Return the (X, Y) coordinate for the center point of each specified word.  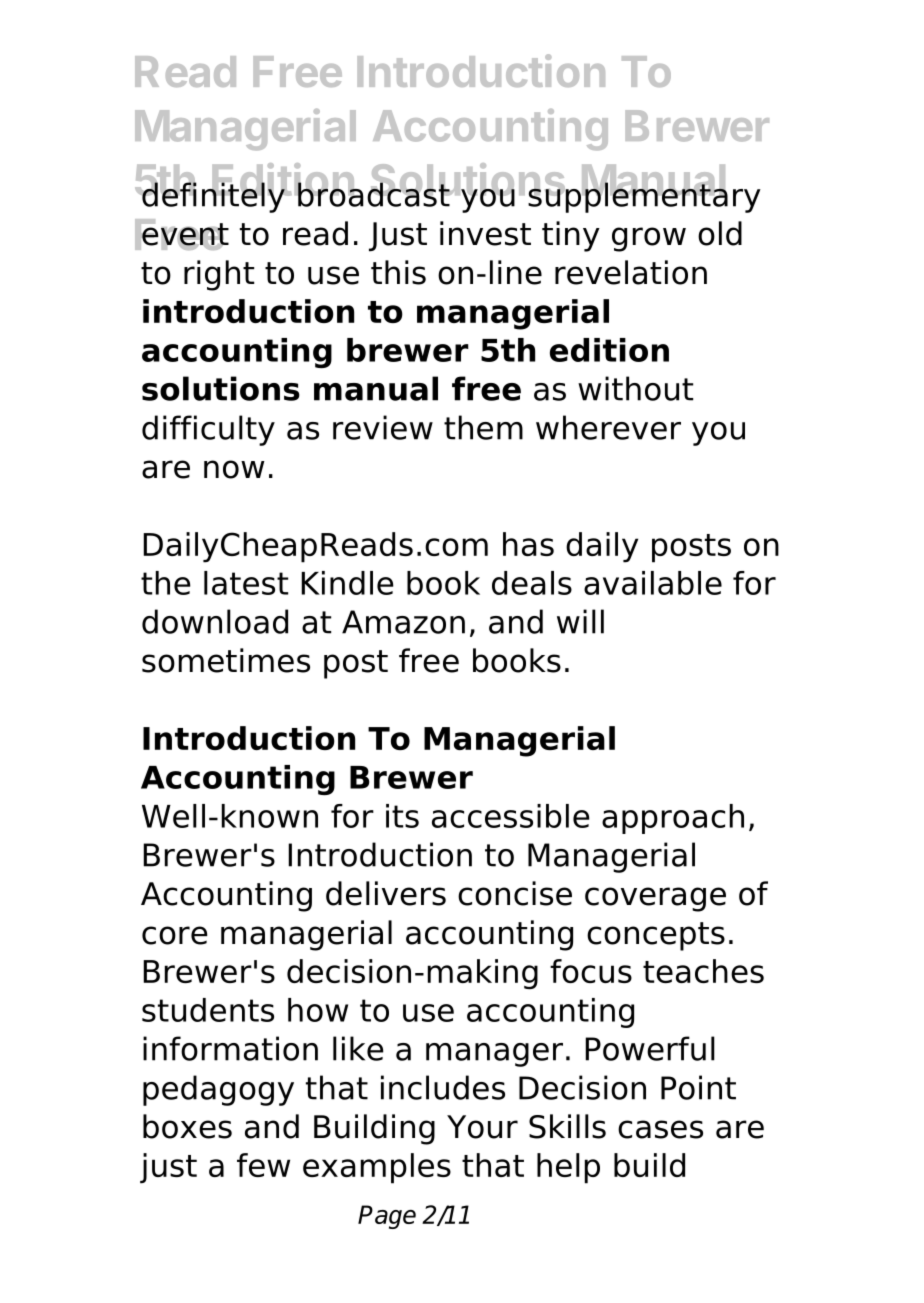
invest (485, 233)
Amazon (403, 622)
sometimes (226, 660)
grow (649, 239)
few (263, 1165)
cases (660, 1129)
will (580, 621)
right (219, 275)
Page (387, 1217)
